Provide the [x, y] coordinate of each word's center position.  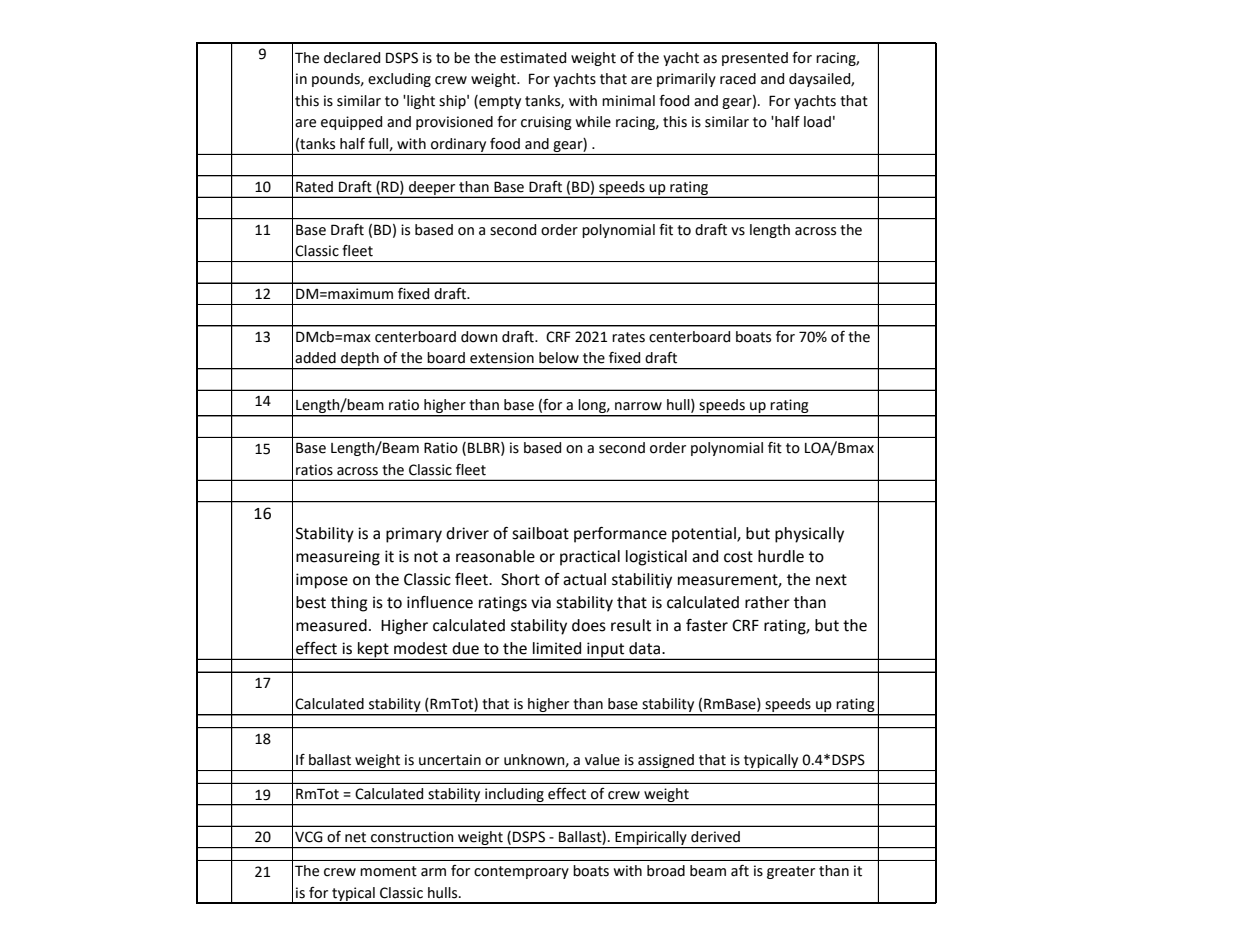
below [559, 358]
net [355, 837]
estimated [533, 58]
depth [360, 360]
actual [584, 579]
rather [767, 602]
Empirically [651, 838]
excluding [399, 80]
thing [349, 604]
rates [628, 337]
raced [738, 79]
